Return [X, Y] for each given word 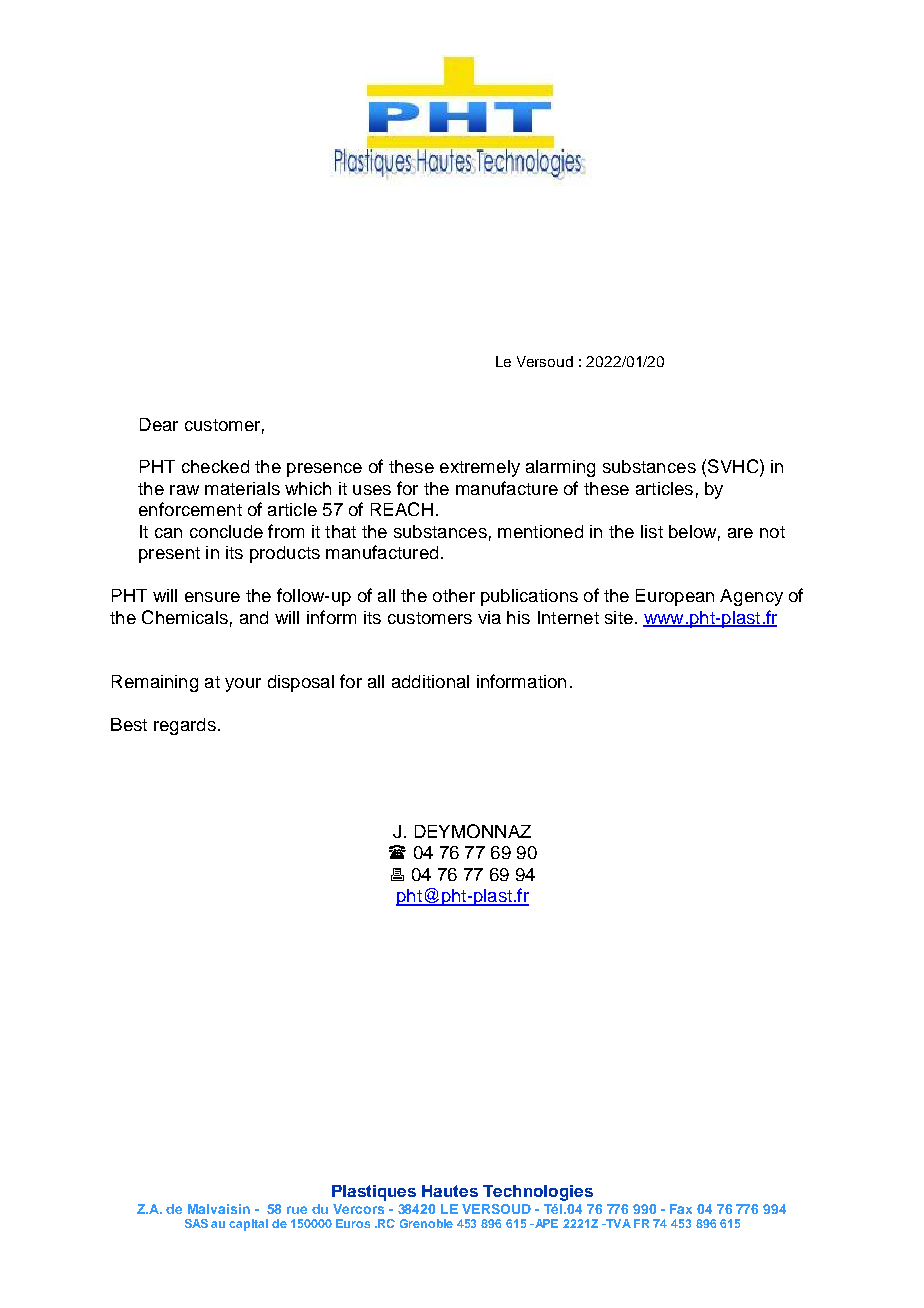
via [489, 617]
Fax [681, 1209]
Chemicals [185, 617]
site [619, 617]
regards [185, 726]
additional [430, 681]
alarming [560, 468]
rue [297, 1210]
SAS [196, 1223]
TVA [617, 1223]
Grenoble [426, 1223]
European [675, 597]
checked [215, 466]
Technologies [538, 1193]
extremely [480, 468]
